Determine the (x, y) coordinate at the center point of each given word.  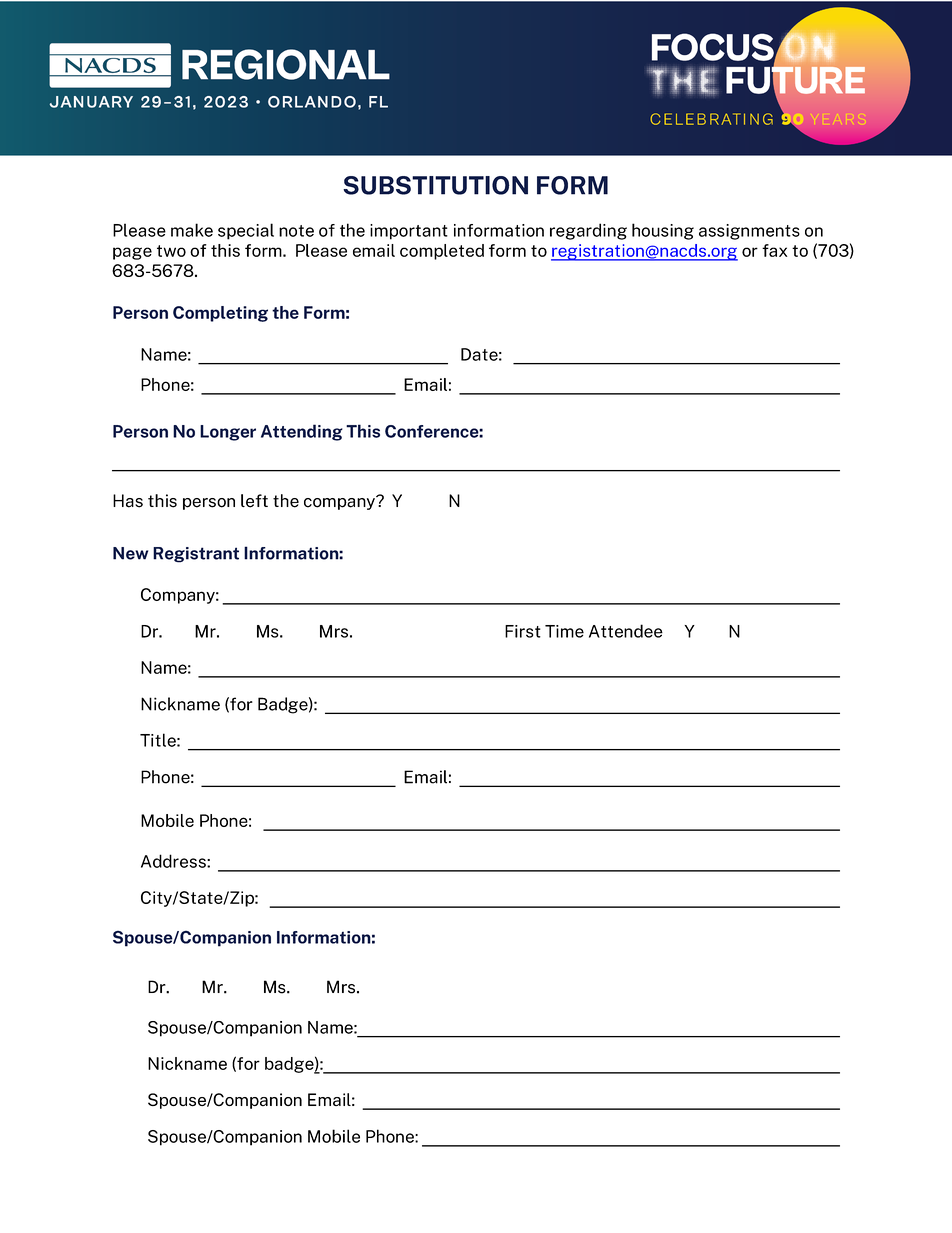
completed (442, 252)
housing (663, 231)
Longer (228, 433)
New (130, 553)
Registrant (196, 555)
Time (564, 631)
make (192, 230)
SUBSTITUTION (435, 185)
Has (128, 501)
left (254, 501)
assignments (749, 232)
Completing (220, 314)
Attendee (626, 631)
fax (775, 250)
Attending (302, 432)
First (523, 631)
